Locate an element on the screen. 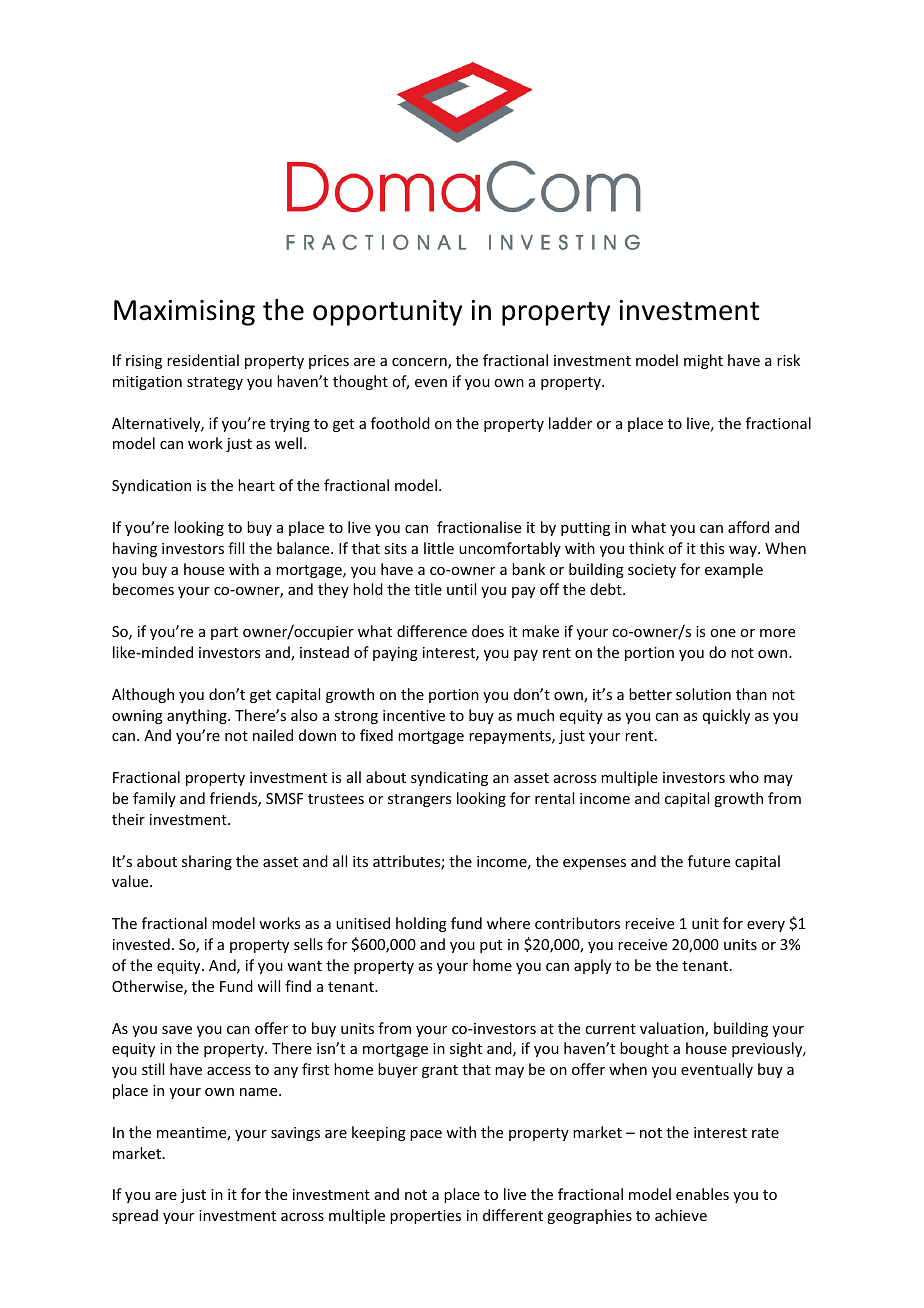  thought is located at coordinates (360, 382).
